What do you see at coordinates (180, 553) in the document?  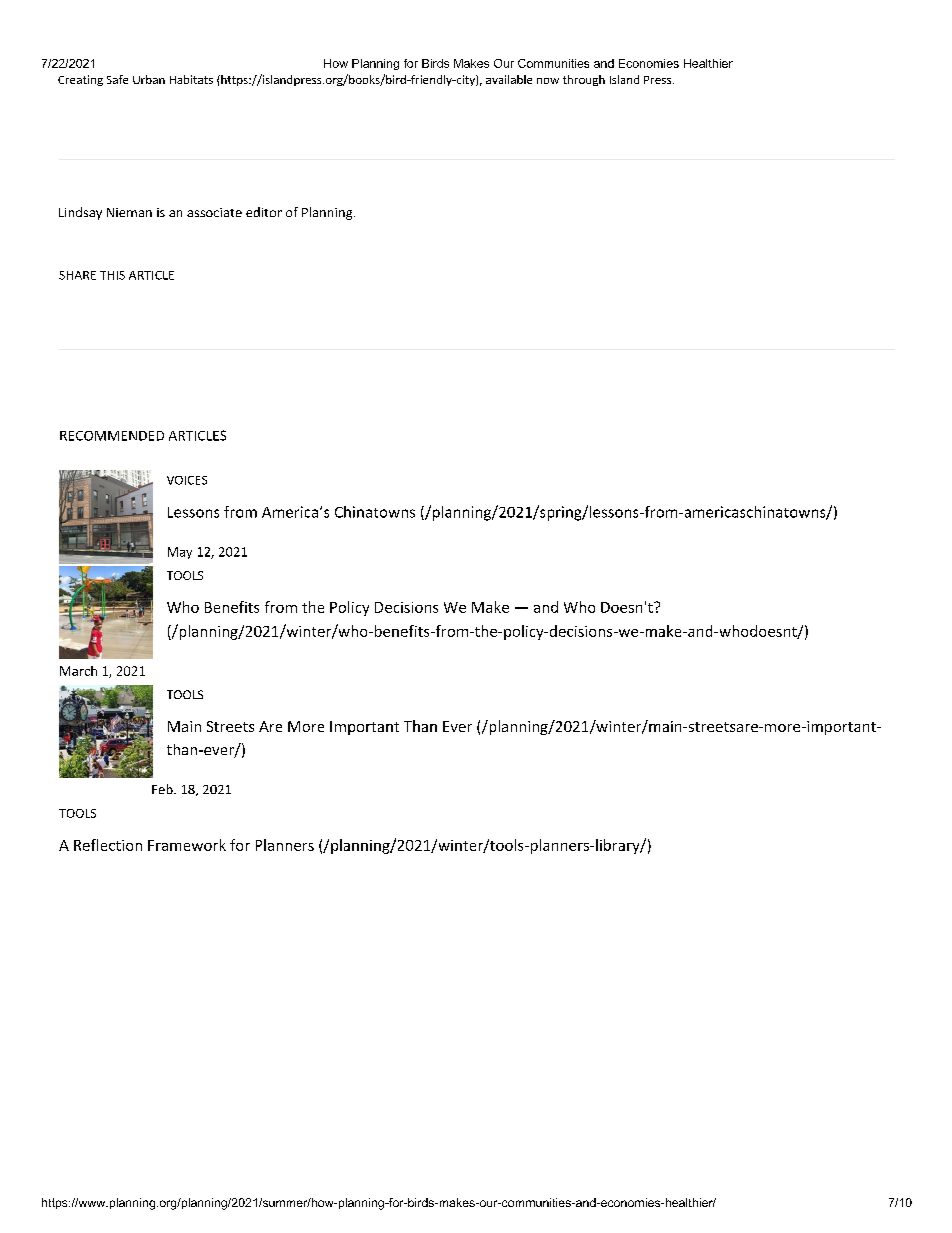 I see `May` at bounding box center [180, 553].
